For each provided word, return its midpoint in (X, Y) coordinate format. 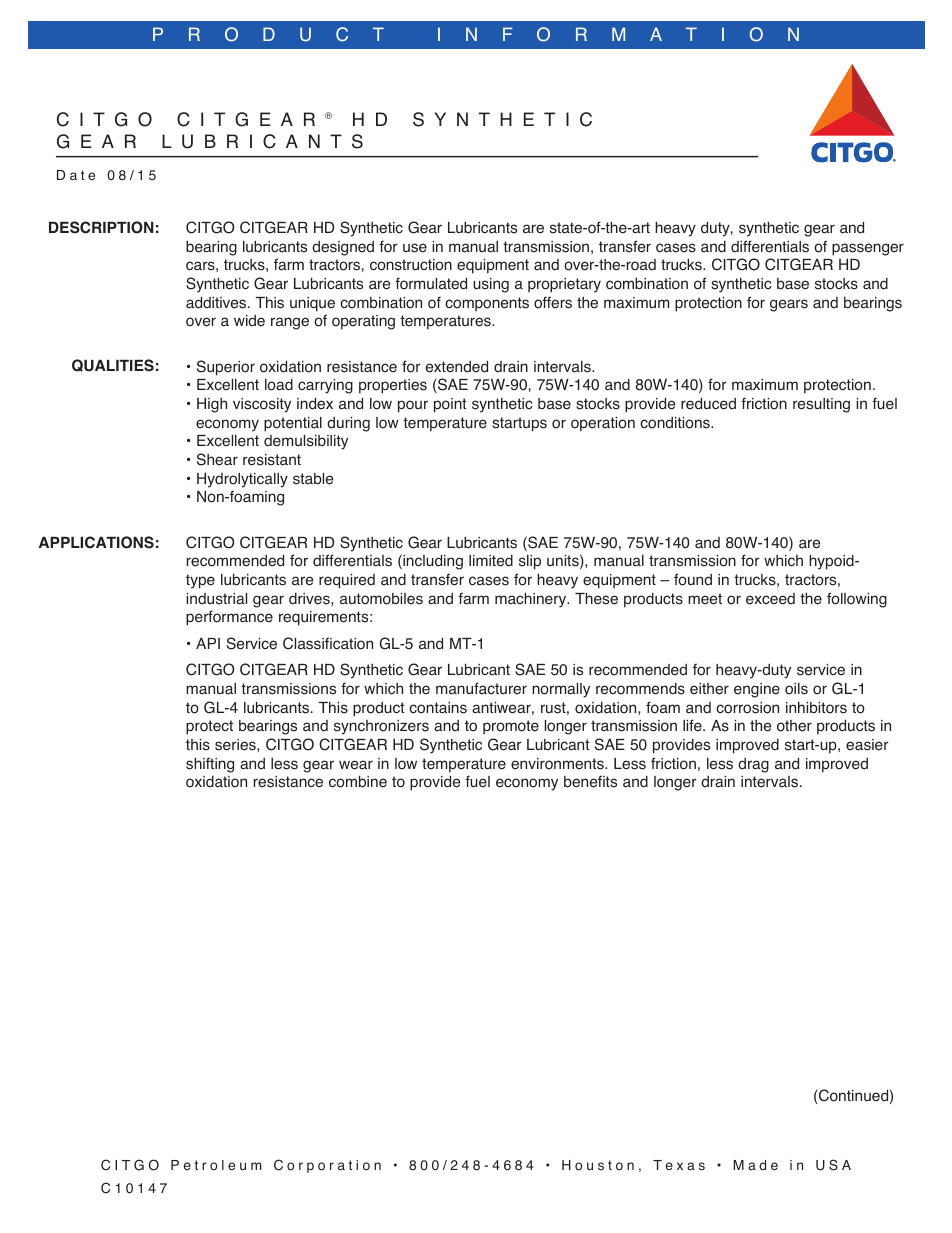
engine (757, 690)
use (415, 248)
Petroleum (216, 1165)
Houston (598, 1165)
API (208, 643)
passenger (868, 249)
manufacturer (481, 688)
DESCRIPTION (101, 227)
